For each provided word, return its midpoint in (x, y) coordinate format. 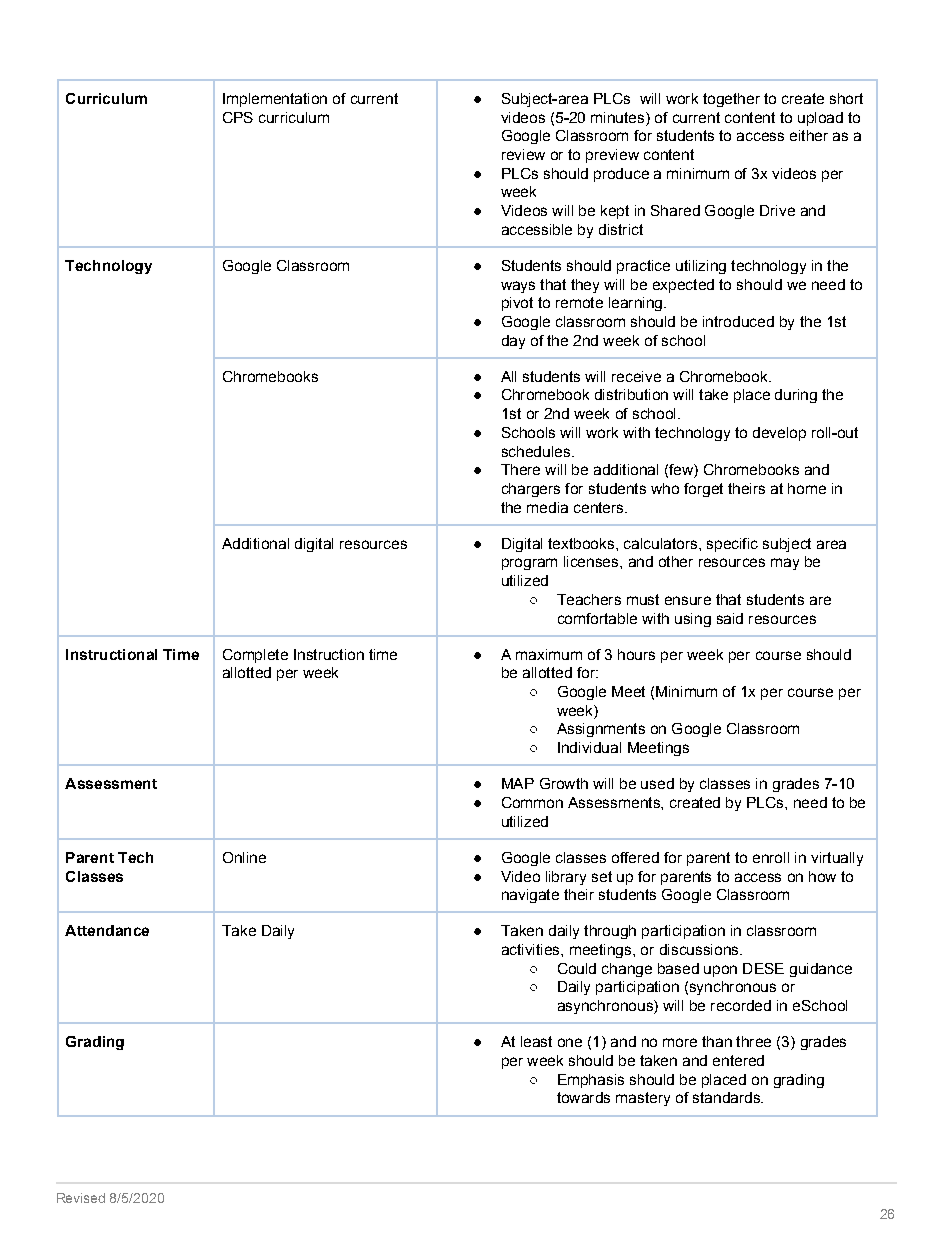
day (513, 342)
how (822, 876)
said (730, 618)
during (796, 396)
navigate (530, 896)
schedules (536, 451)
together (731, 100)
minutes (619, 117)
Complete (255, 656)
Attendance (107, 930)
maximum (549, 654)
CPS (238, 117)
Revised (81, 1198)
